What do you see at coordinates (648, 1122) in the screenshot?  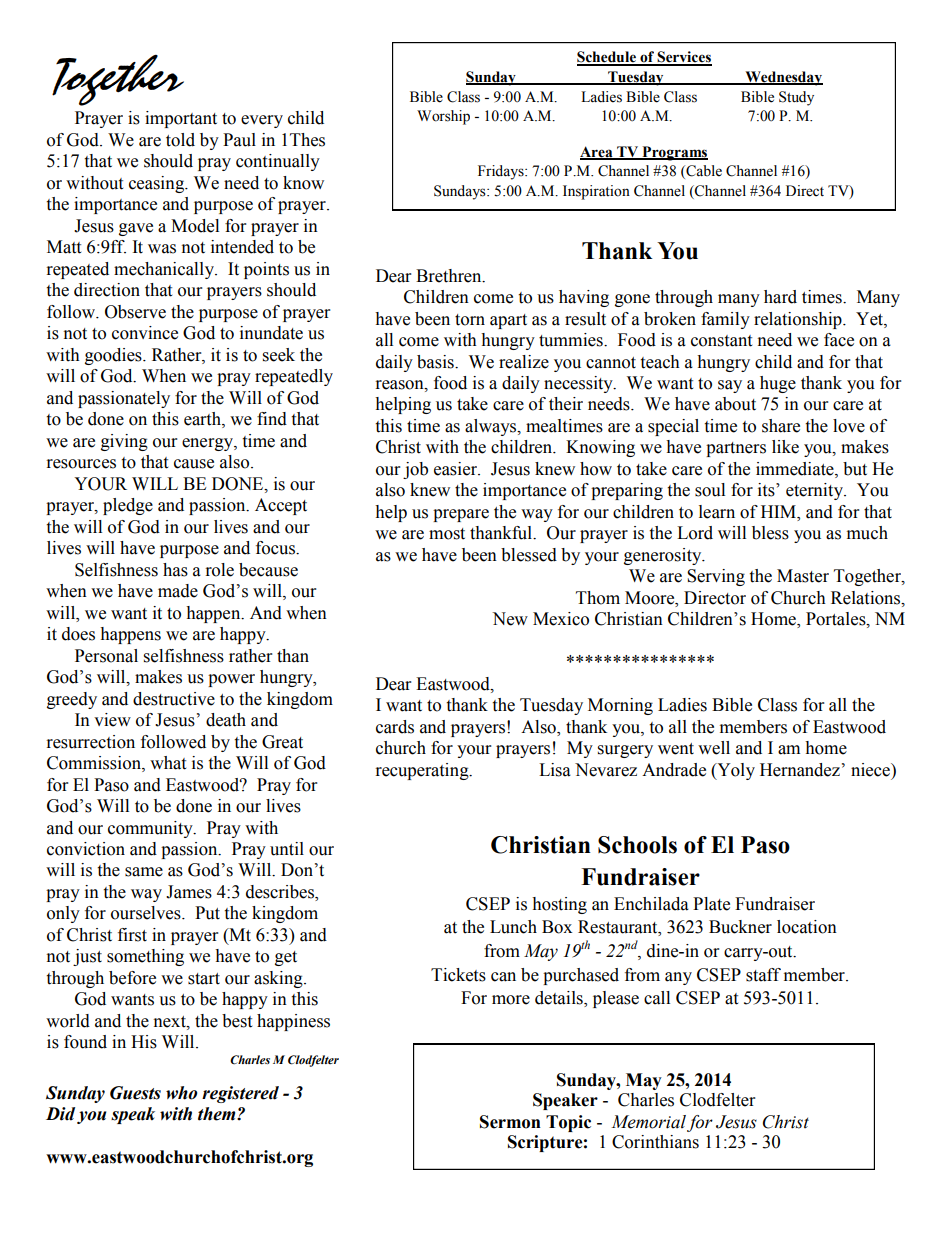 I see `Memorial` at bounding box center [648, 1122].
